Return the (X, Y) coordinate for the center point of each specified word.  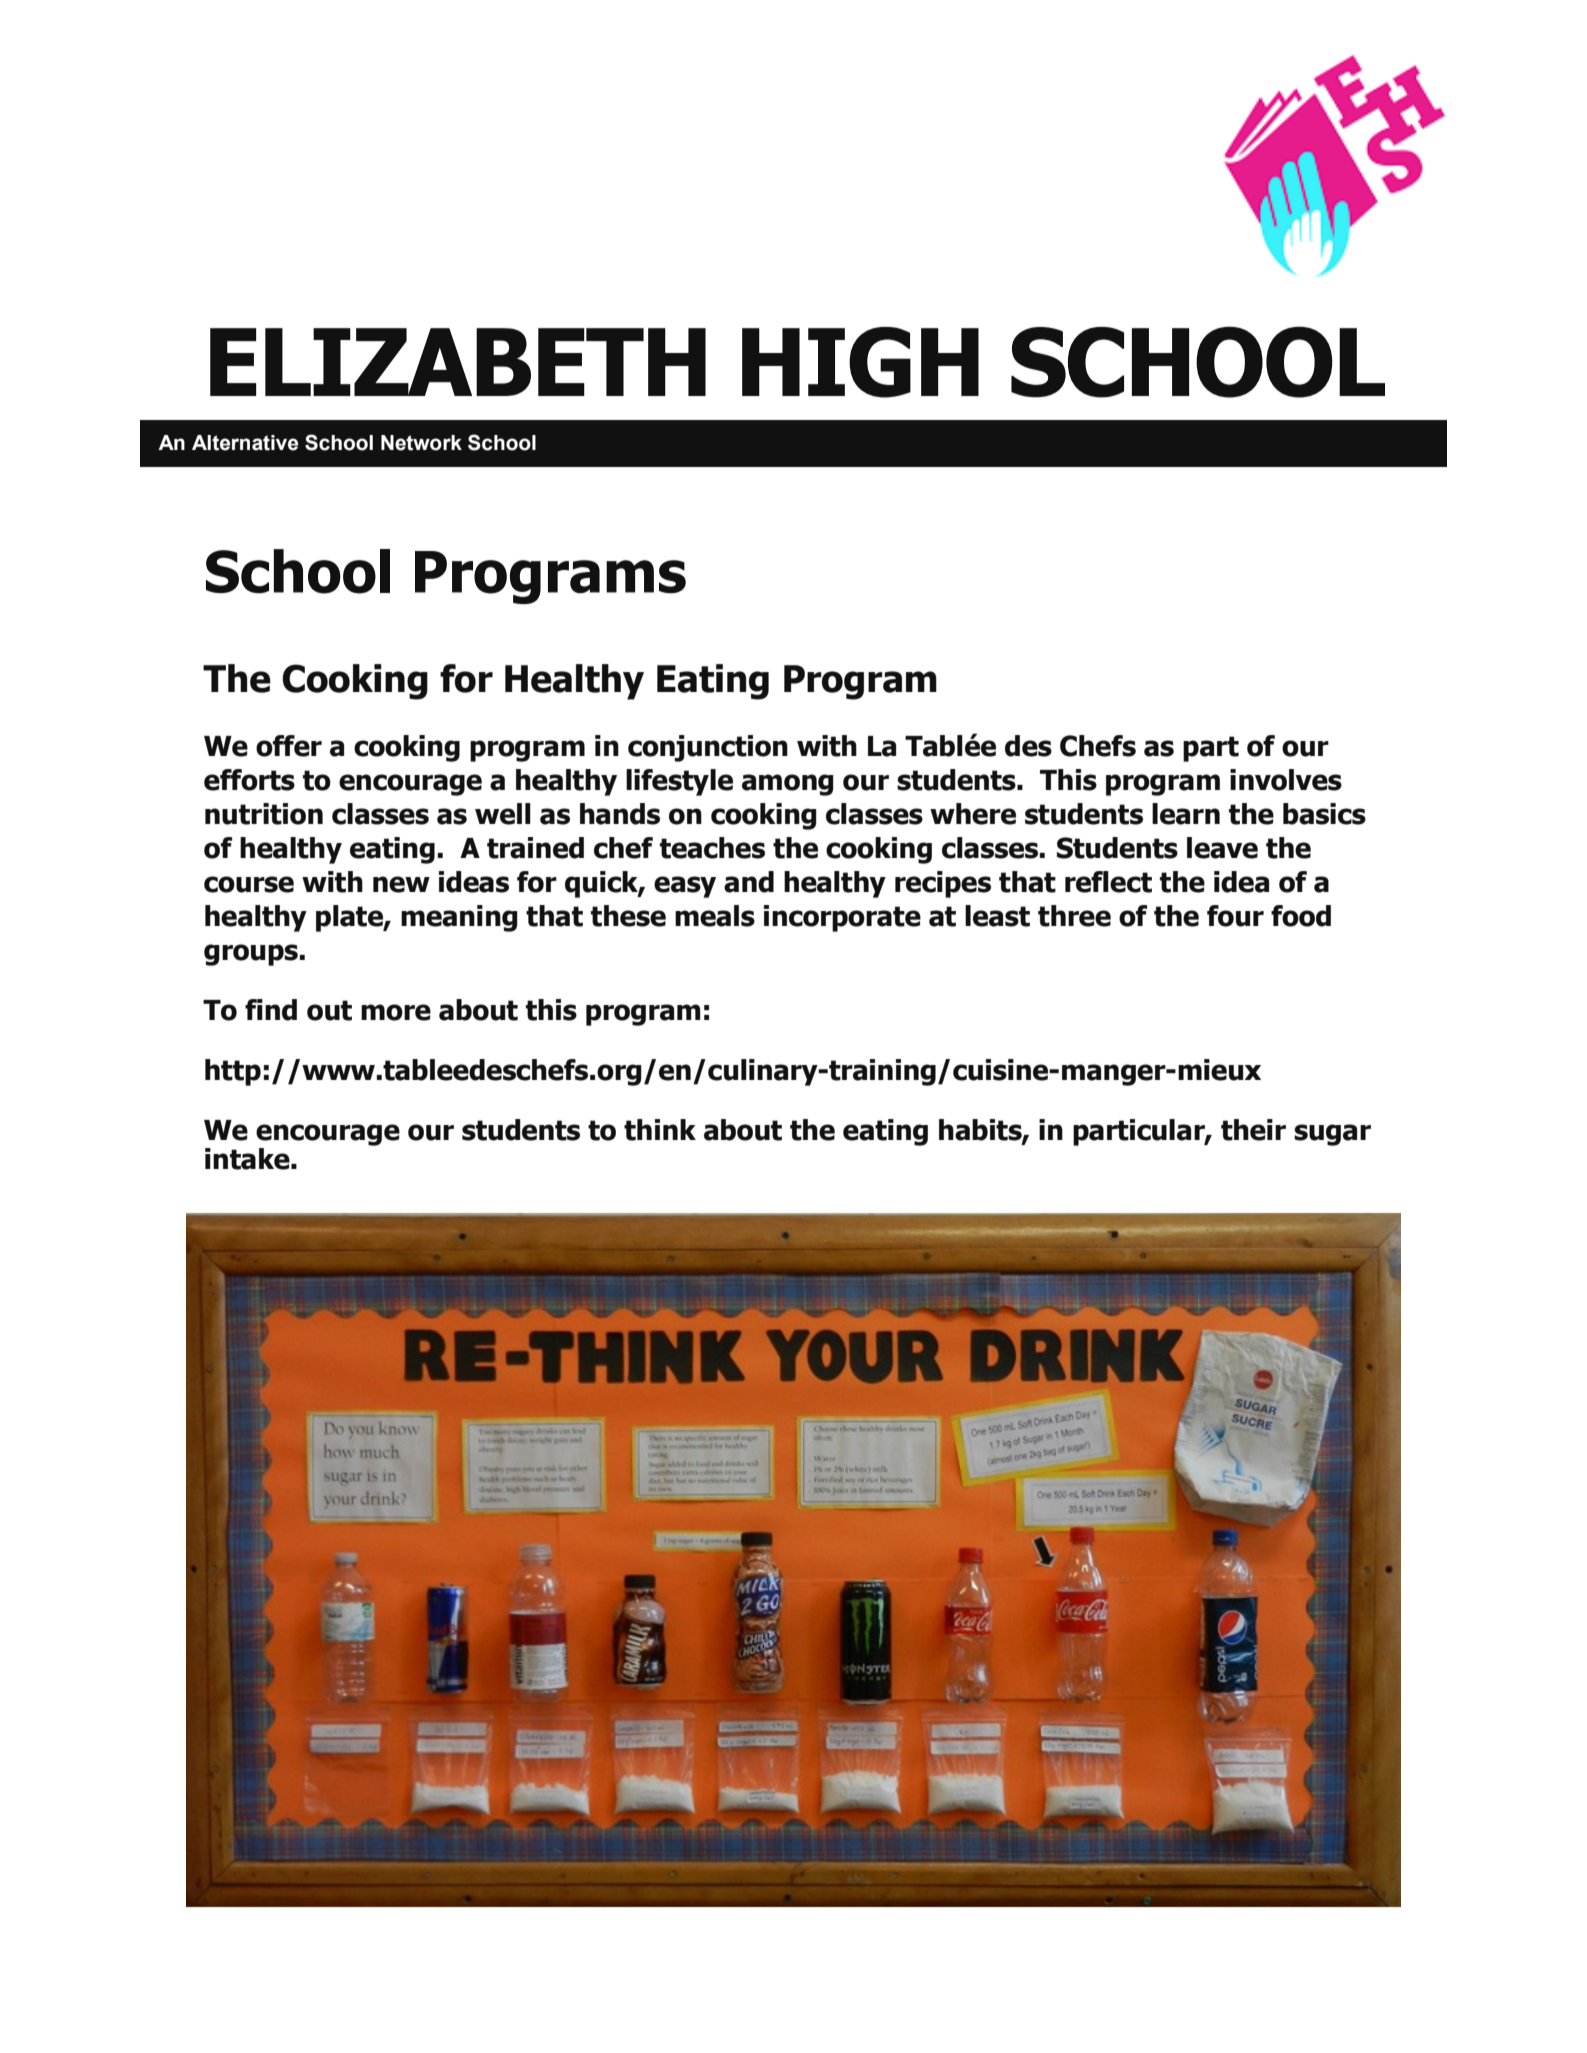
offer (289, 746)
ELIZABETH (458, 362)
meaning (459, 918)
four (1235, 916)
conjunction (708, 748)
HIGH (860, 362)
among (788, 785)
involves (1286, 780)
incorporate (842, 918)
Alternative (245, 443)
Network (421, 443)
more (396, 1012)
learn (1186, 814)
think (660, 1130)
